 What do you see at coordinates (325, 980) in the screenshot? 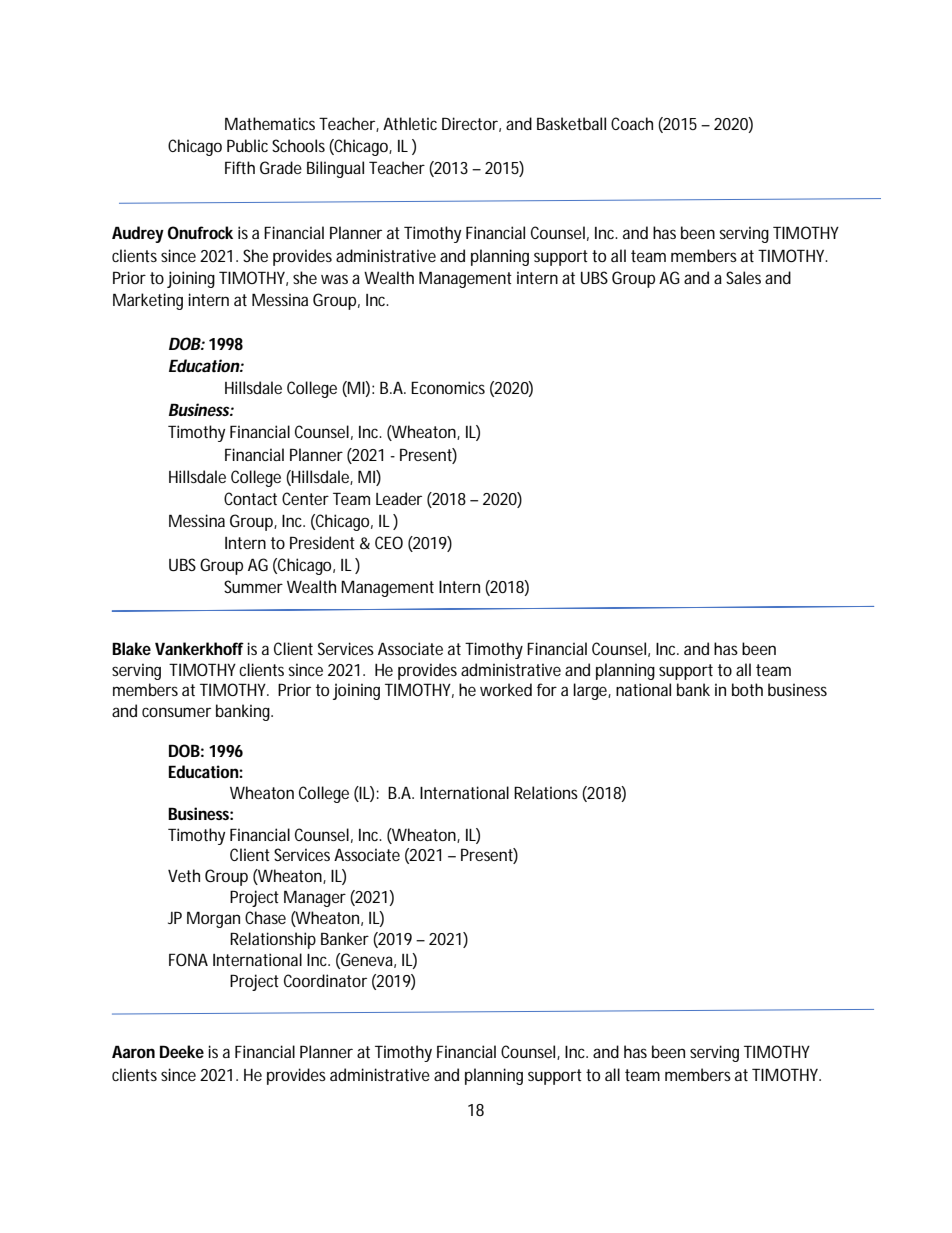
I see `Coordinator` at bounding box center [325, 980].
